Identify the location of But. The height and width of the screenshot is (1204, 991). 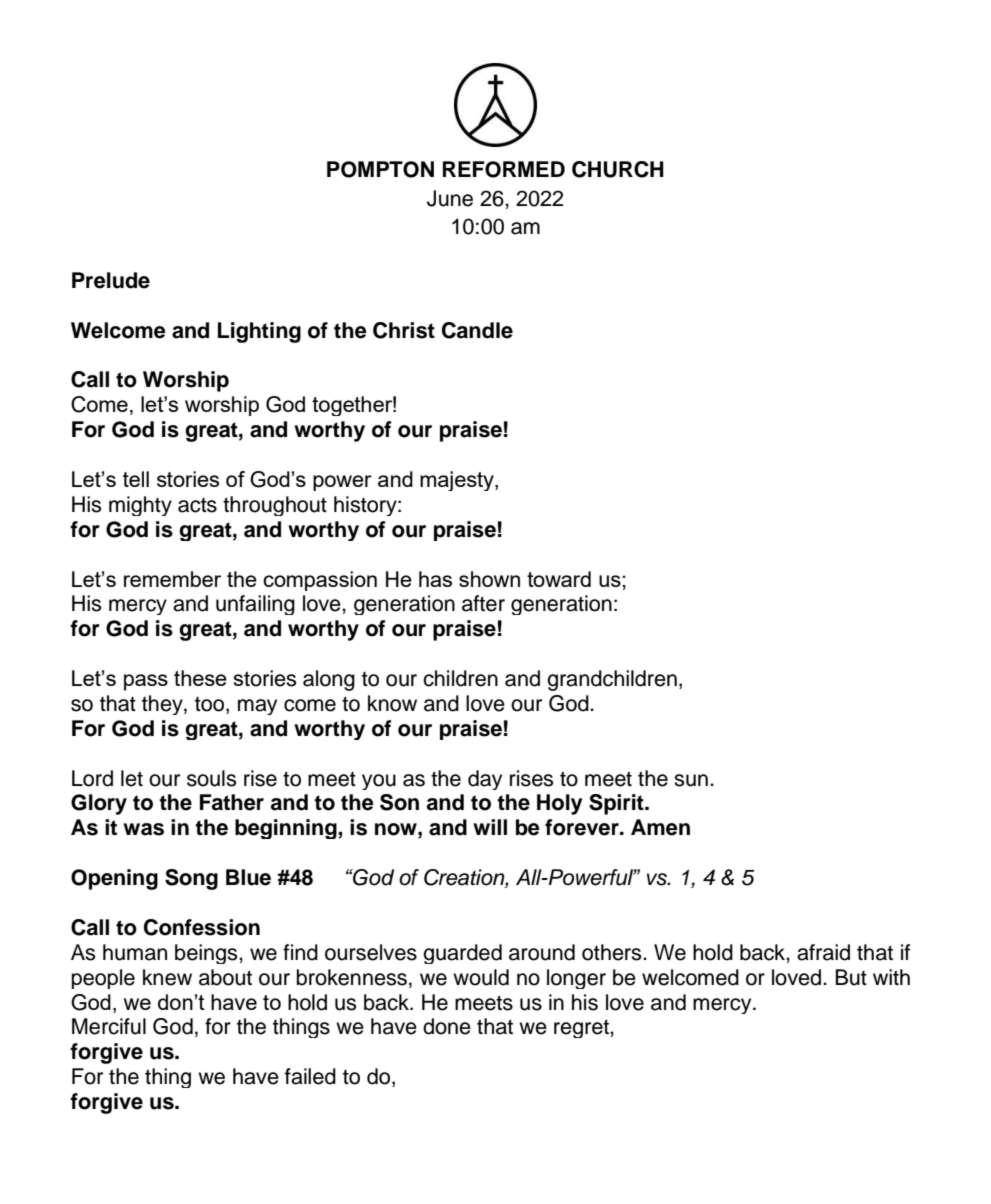
(851, 977).
